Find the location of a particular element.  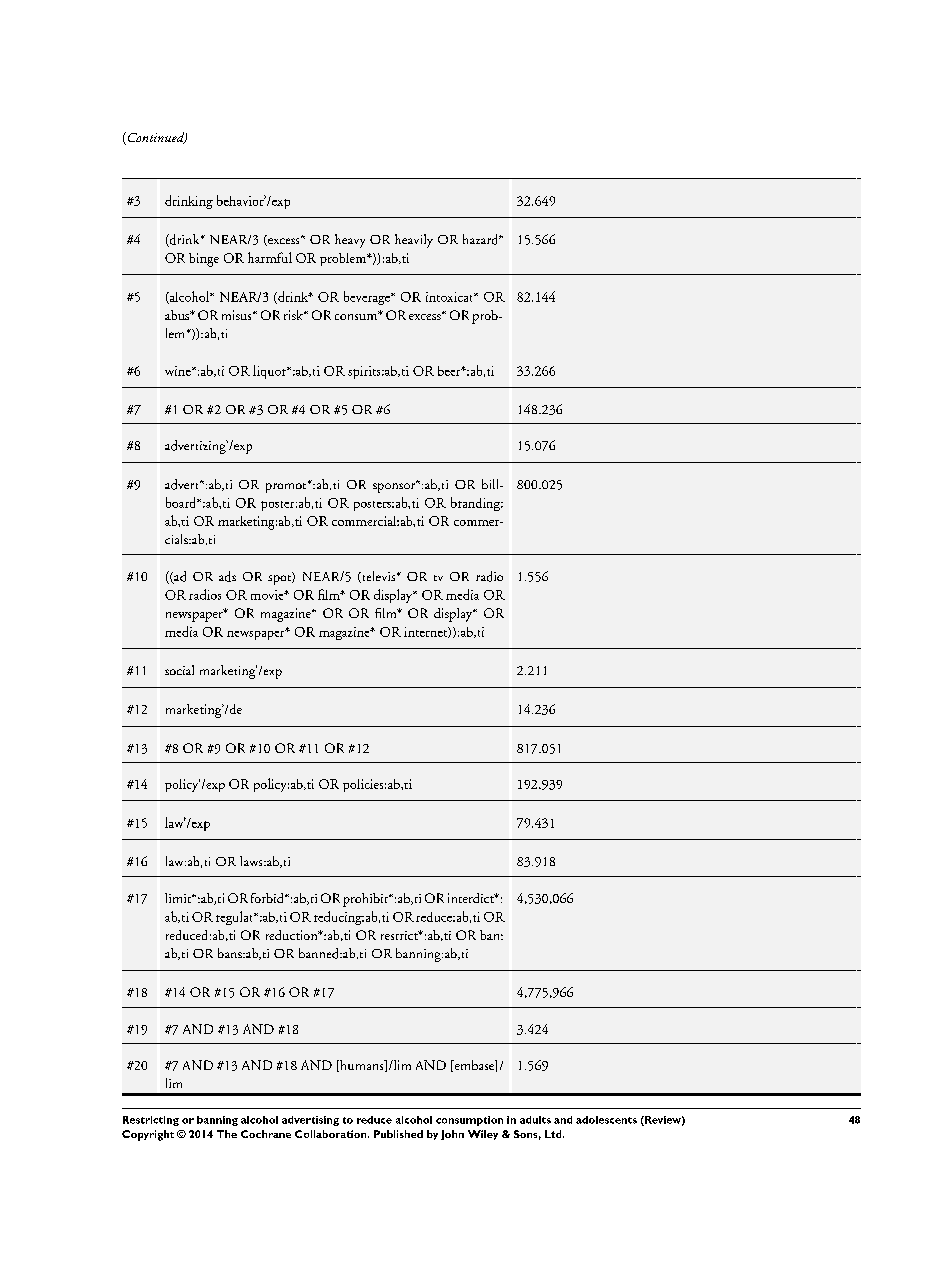

adults is located at coordinates (535, 1120).
